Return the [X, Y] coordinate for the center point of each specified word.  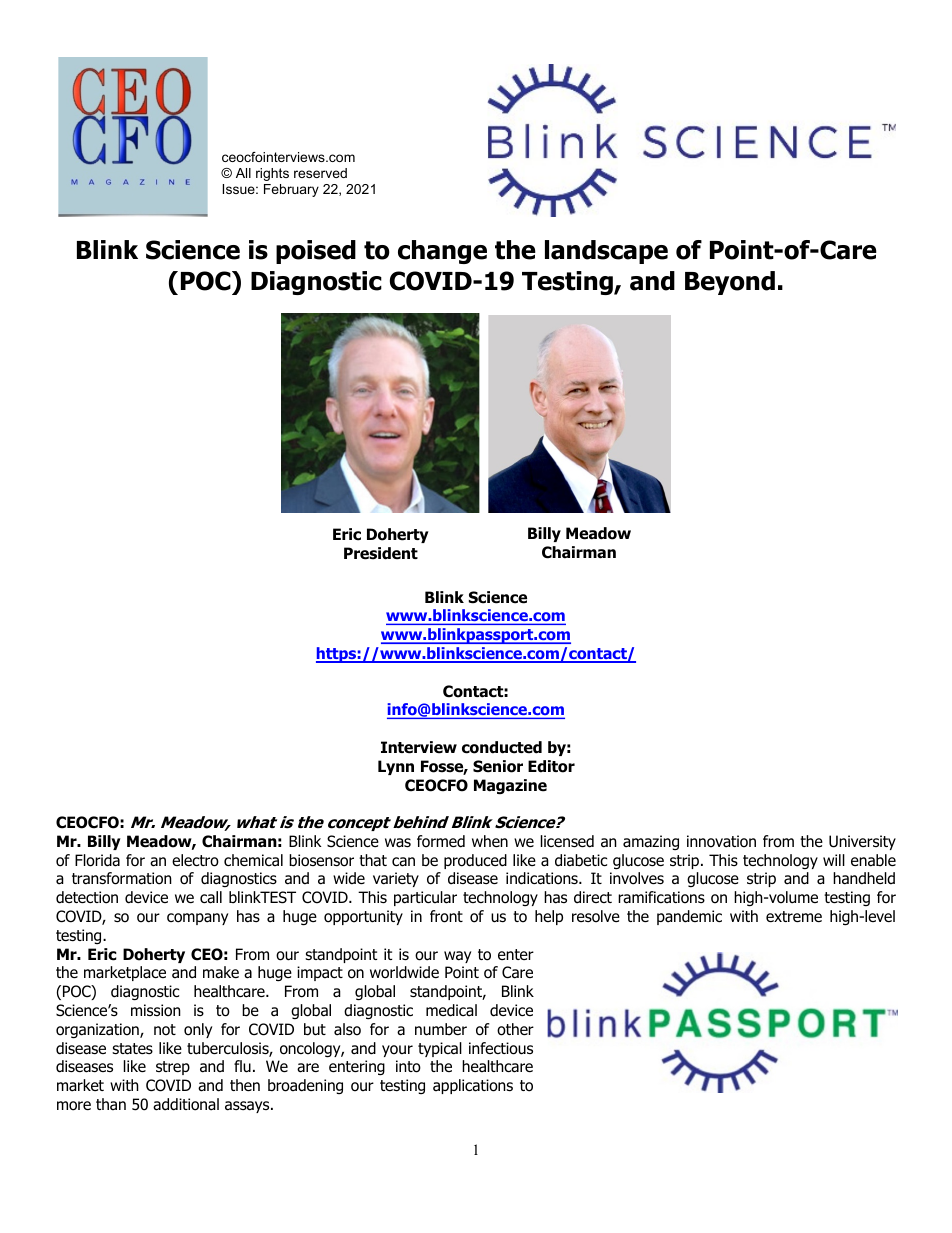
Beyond [730, 283]
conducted [502, 747]
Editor [551, 766]
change [442, 252]
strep [173, 1068]
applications [473, 1086]
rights [272, 174]
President [381, 553]
